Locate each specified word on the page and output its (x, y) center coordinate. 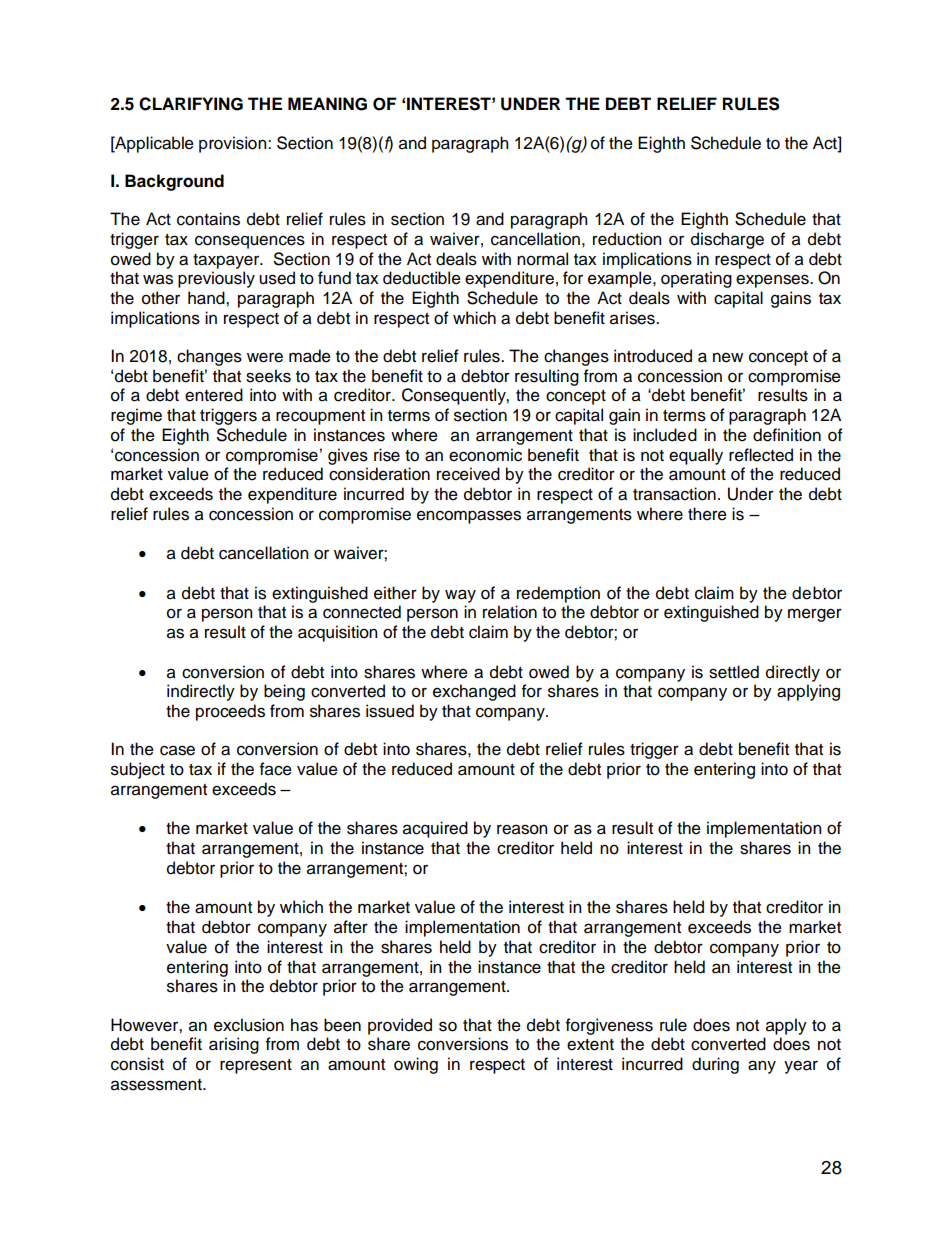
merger (815, 615)
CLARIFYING (191, 104)
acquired (435, 829)
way (460, 596)
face (276, 769)
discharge (727, 240)
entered (214, 395)
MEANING (327, 104)
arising (234, 1045)
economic (485, 455)
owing (416, 1065)
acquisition (337, 633)
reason (522, 829)
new (728, 357)
